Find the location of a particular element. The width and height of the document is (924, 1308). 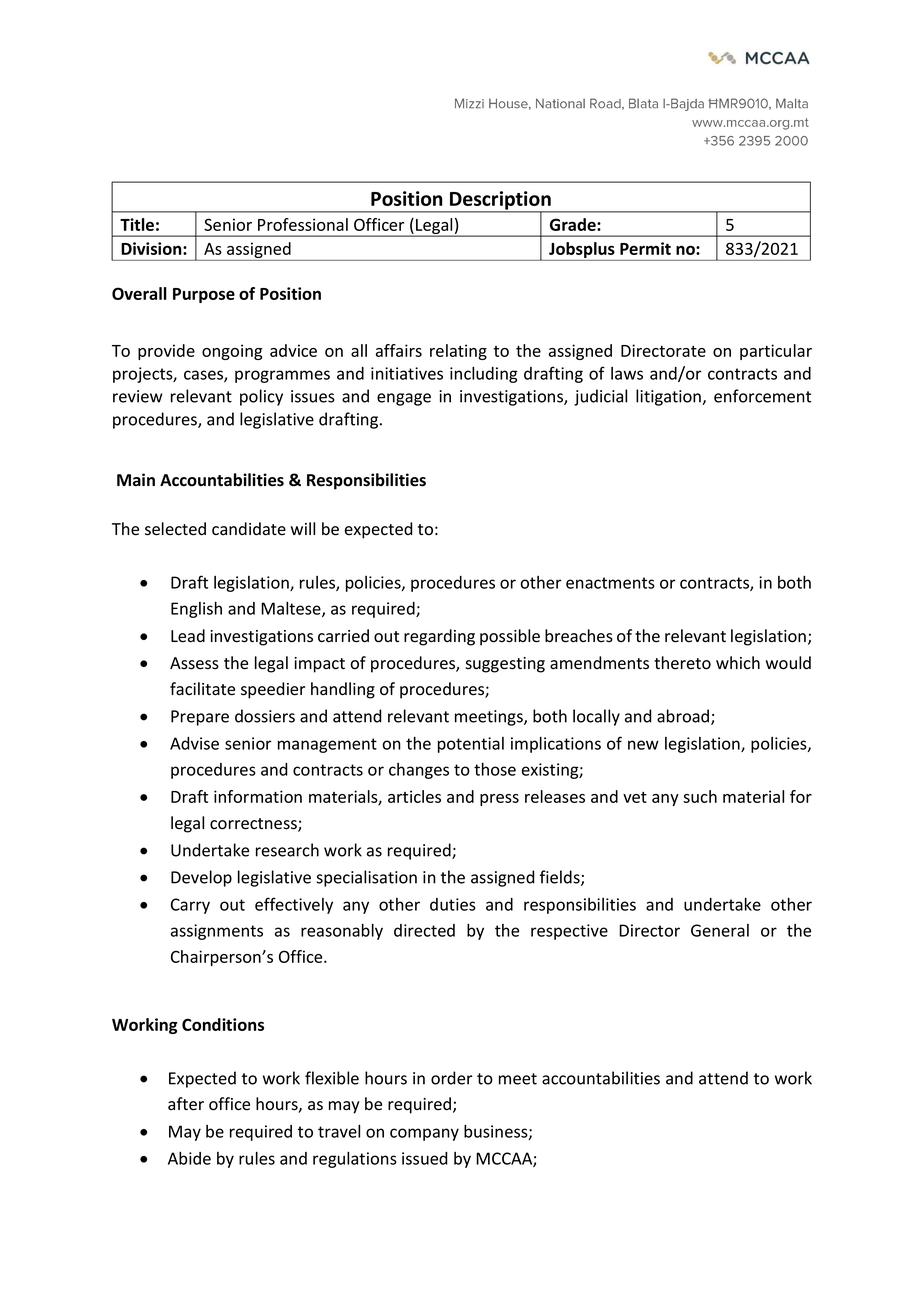

regarding is located at coordinates (439, 637).
